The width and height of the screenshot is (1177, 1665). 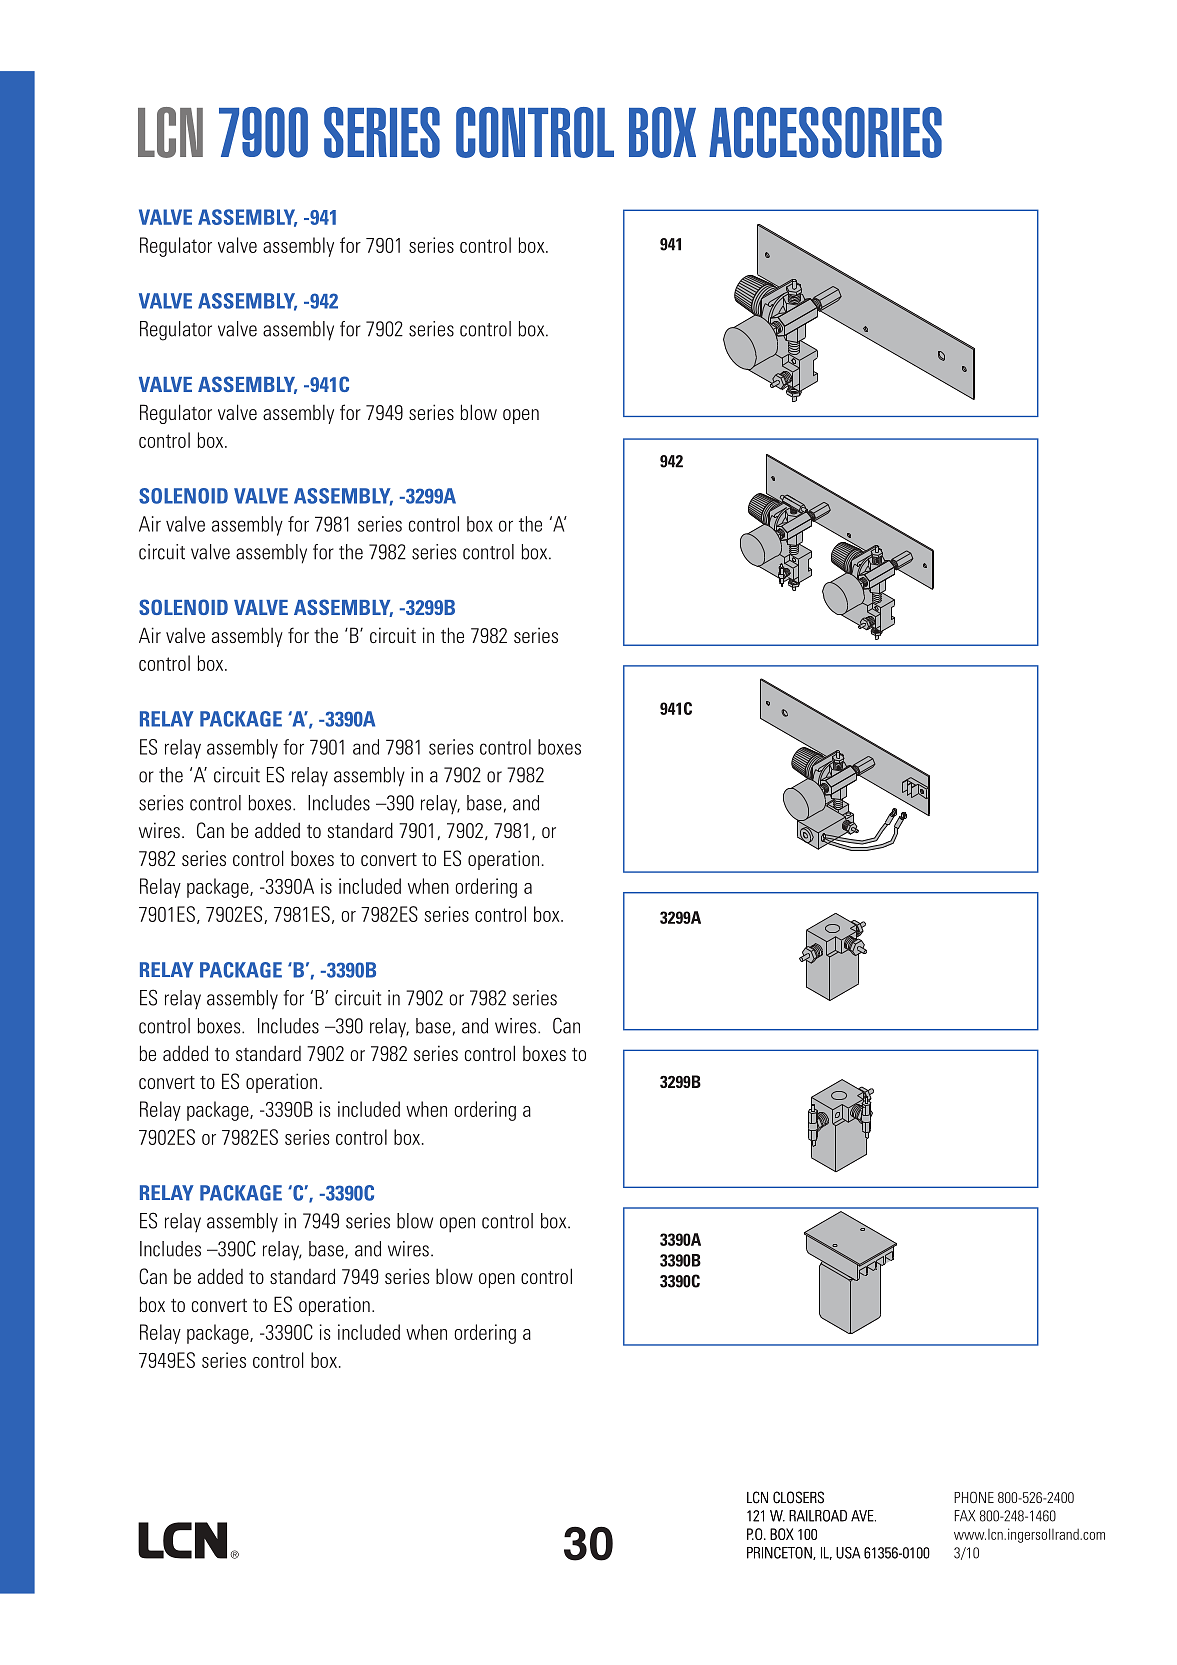 I want to click on RAILROAD, so click(x=818, y=1516).
